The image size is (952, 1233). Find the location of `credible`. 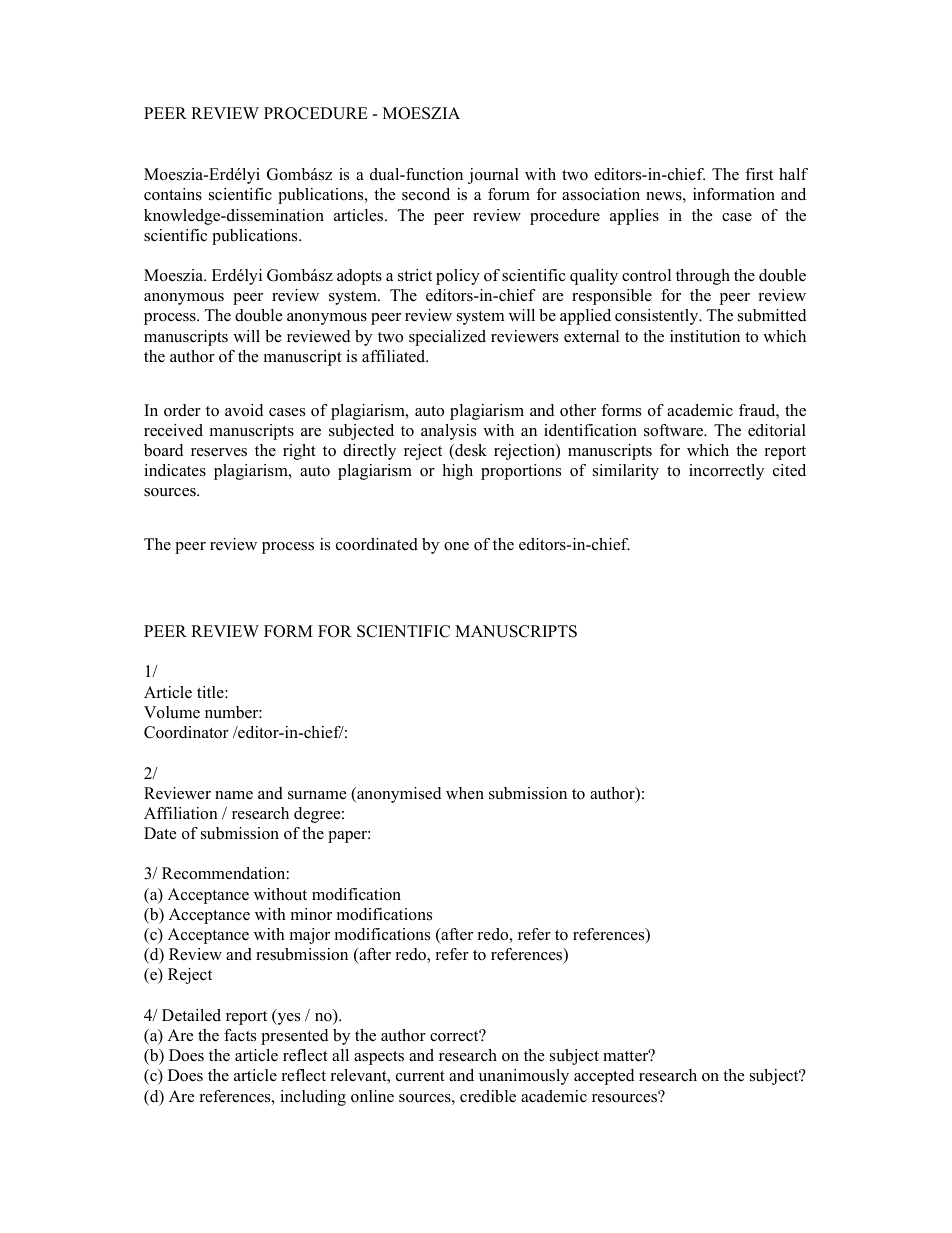

credible is located at coordinates (488, 1096).
